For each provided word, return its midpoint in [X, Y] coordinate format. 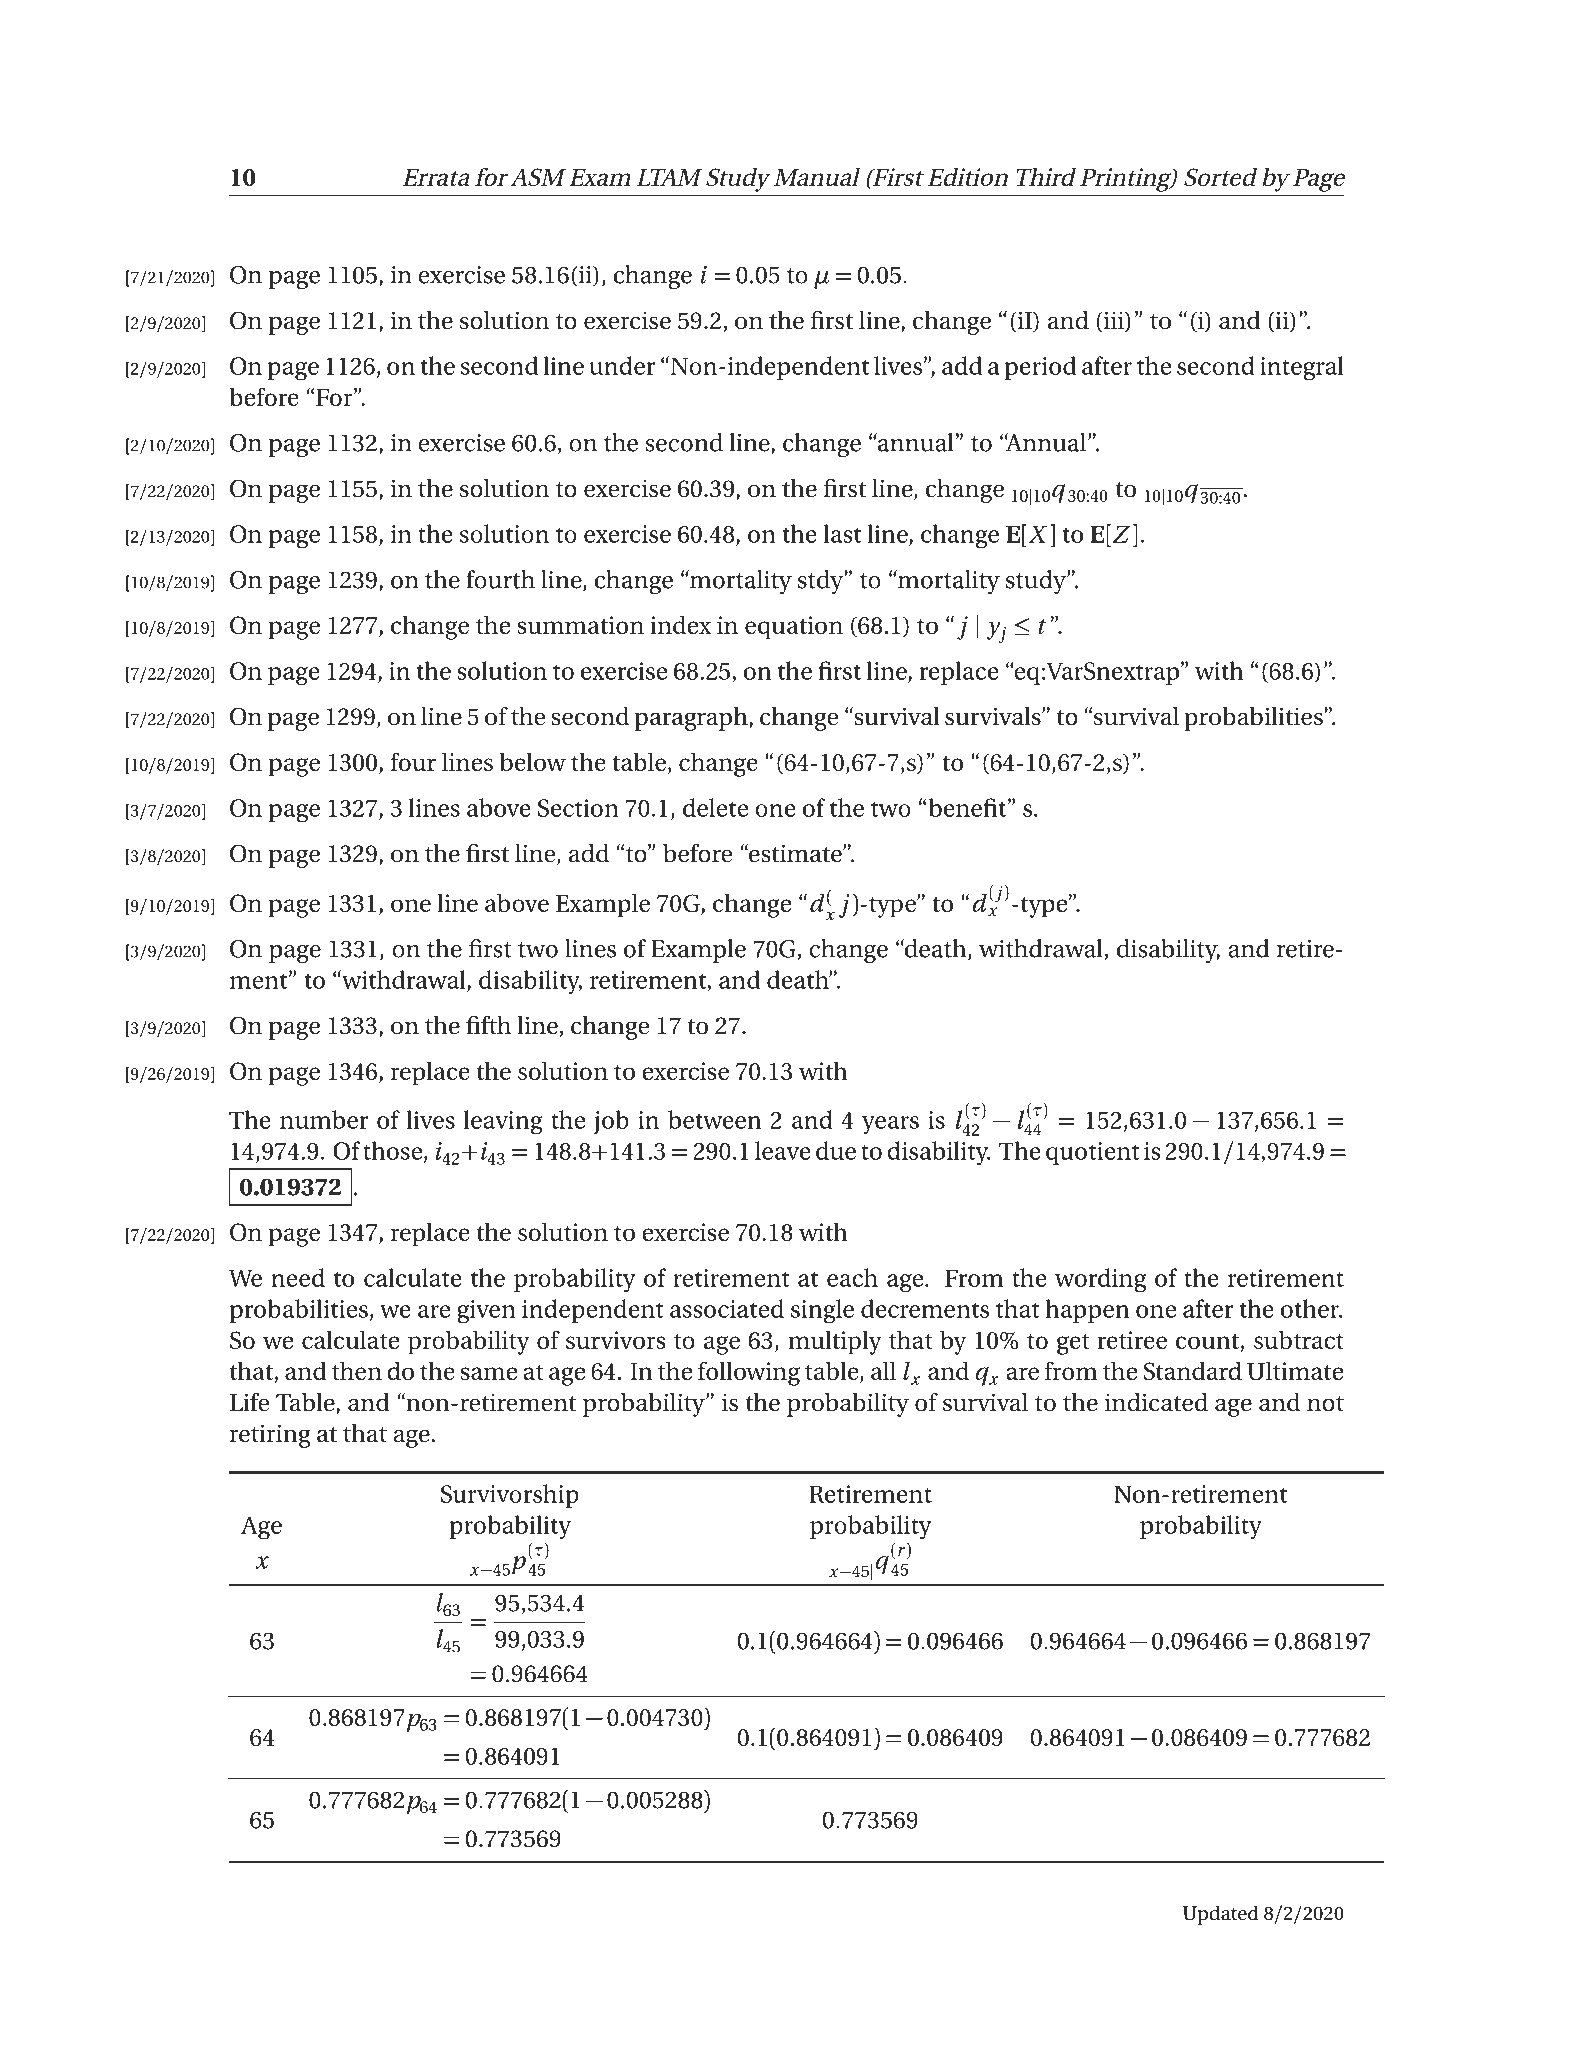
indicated [1156, 1402]
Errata [435, 177]
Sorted [1220, 176]
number [324, 1119]
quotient [1093, 1153]
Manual [817, 176]
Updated [1221, 1915]
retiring [270, 1436]
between [715, 1119]
